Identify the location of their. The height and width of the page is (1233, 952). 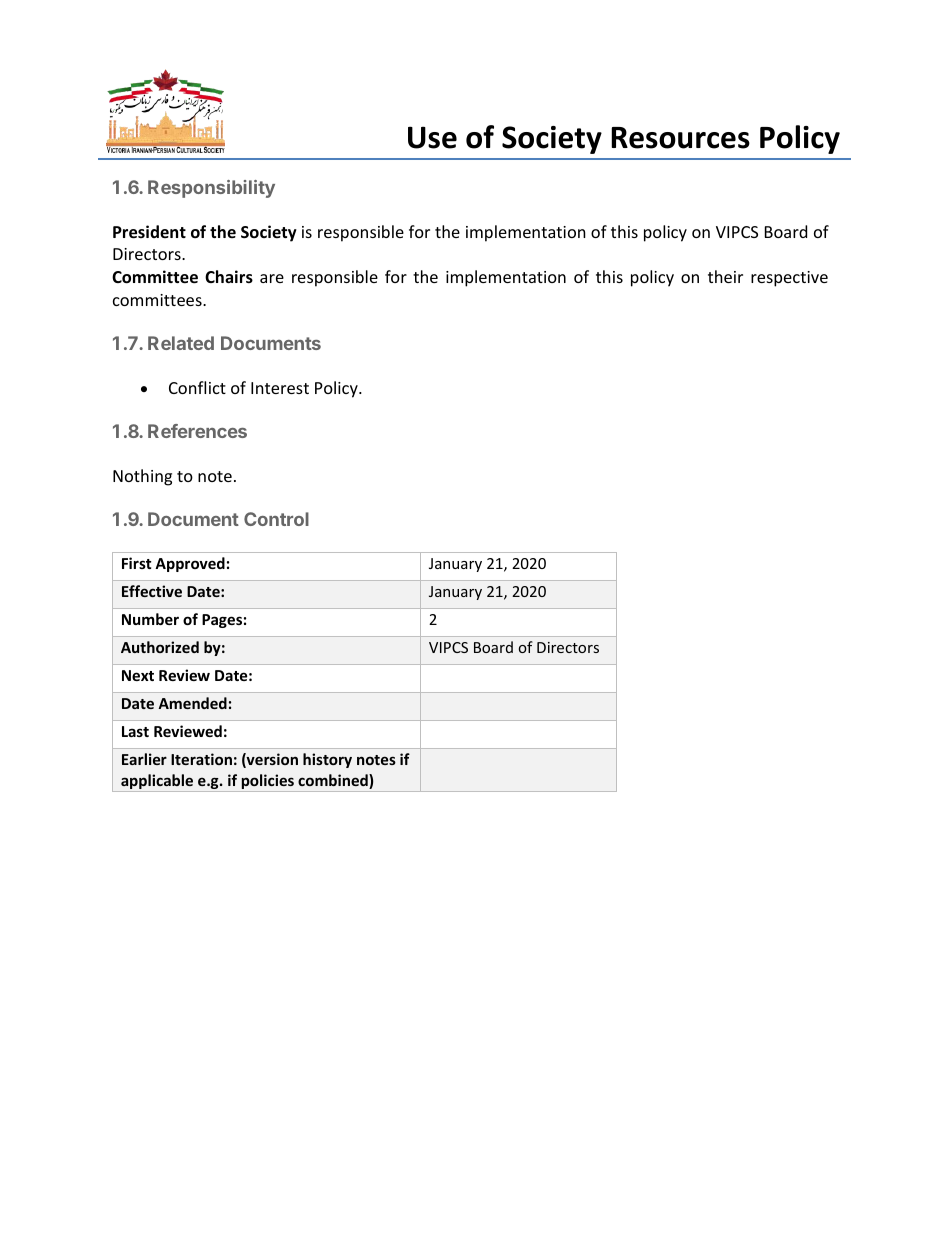
(725, 276).
